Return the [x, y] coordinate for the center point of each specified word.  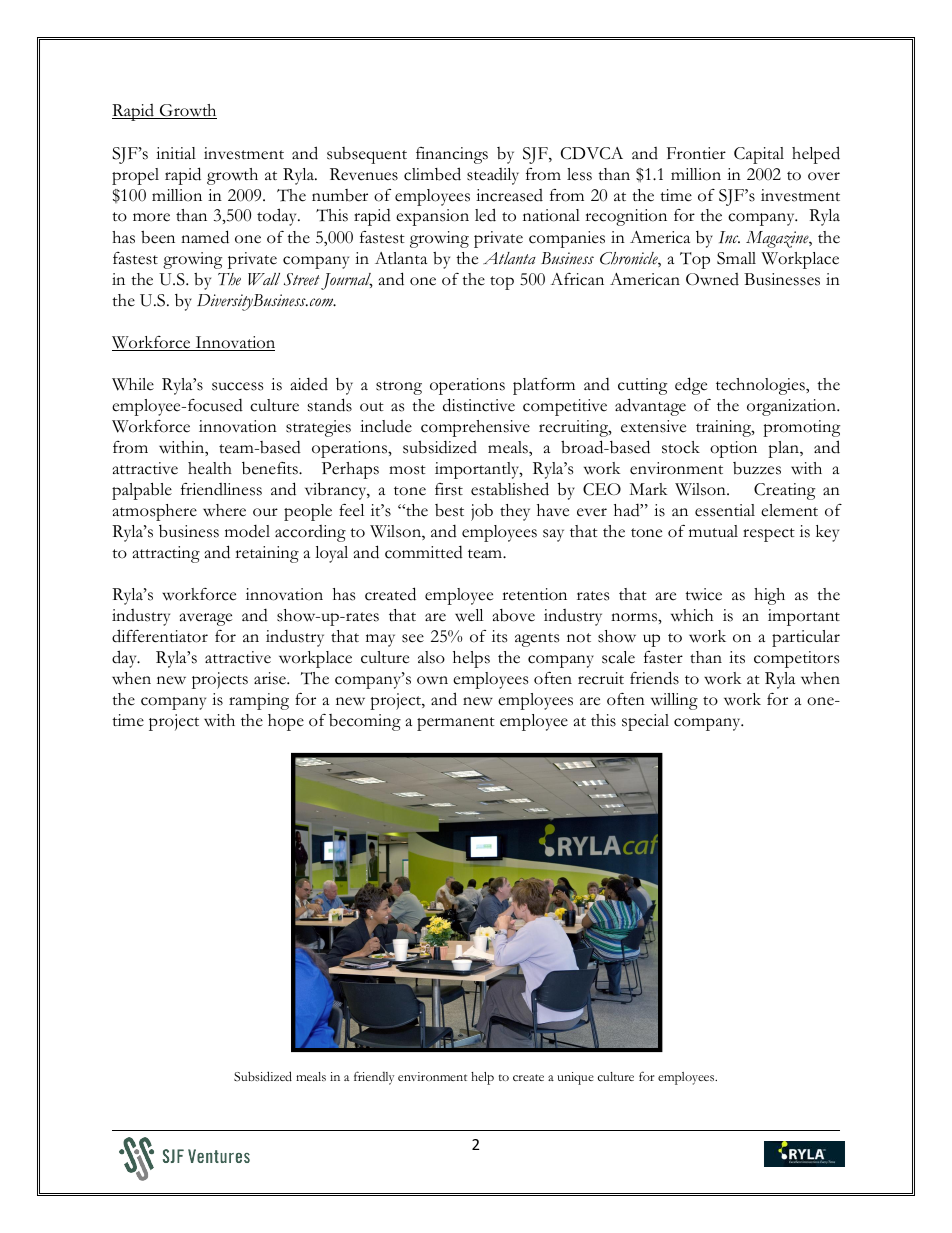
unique [575, 1078]
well [469, 615]
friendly [374, 1078]
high [769, 596]
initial [176, 153]
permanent [456, 724]
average [206, 619]
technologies [761, 386]
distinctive [479, 405]
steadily [493, 176]
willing [674, 701]
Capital [759, 155]
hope [286, 722]
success [237, 386]
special [645, 722]
